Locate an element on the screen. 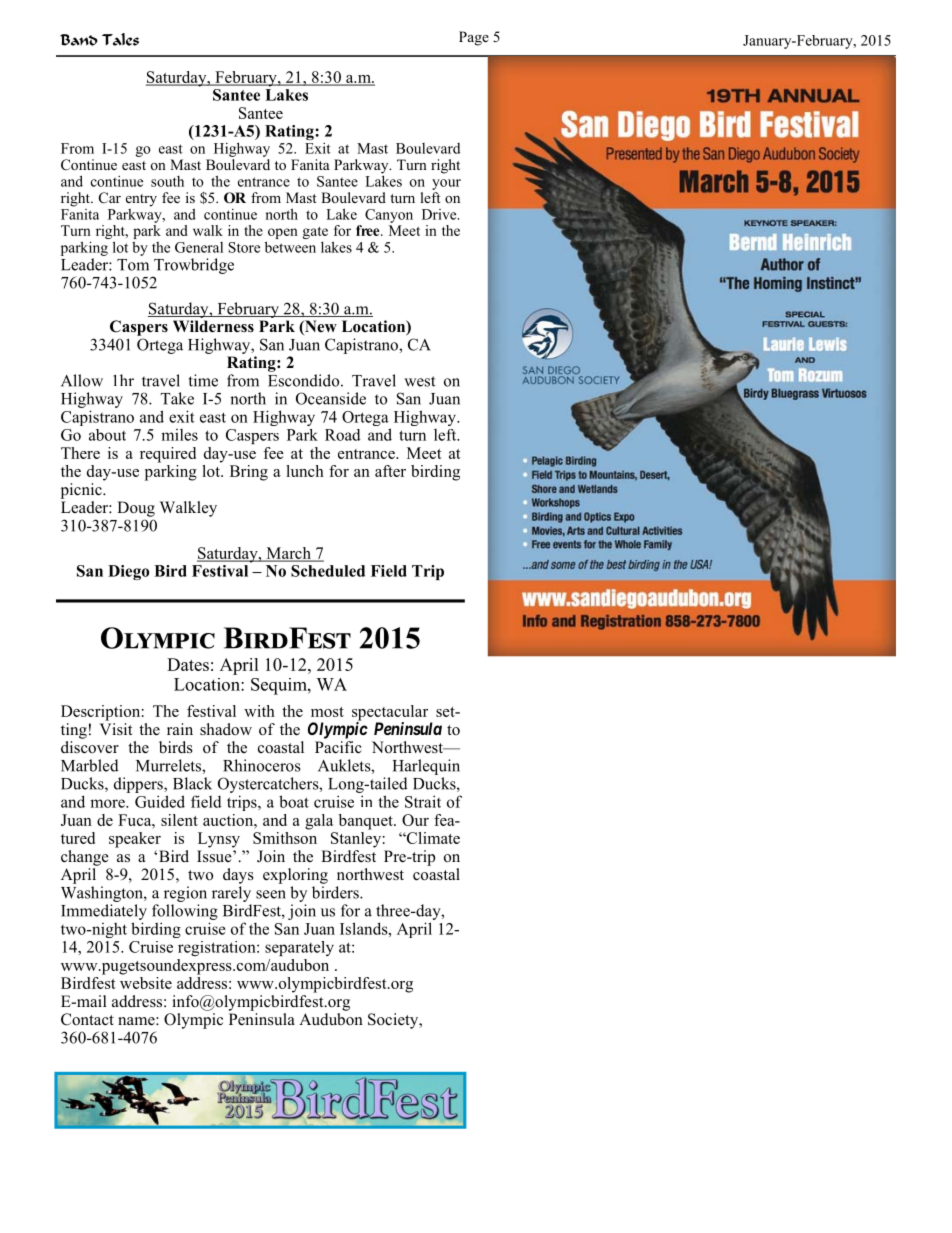 The image size is (952, 1233). Page is located at coordinates (474, 38).
